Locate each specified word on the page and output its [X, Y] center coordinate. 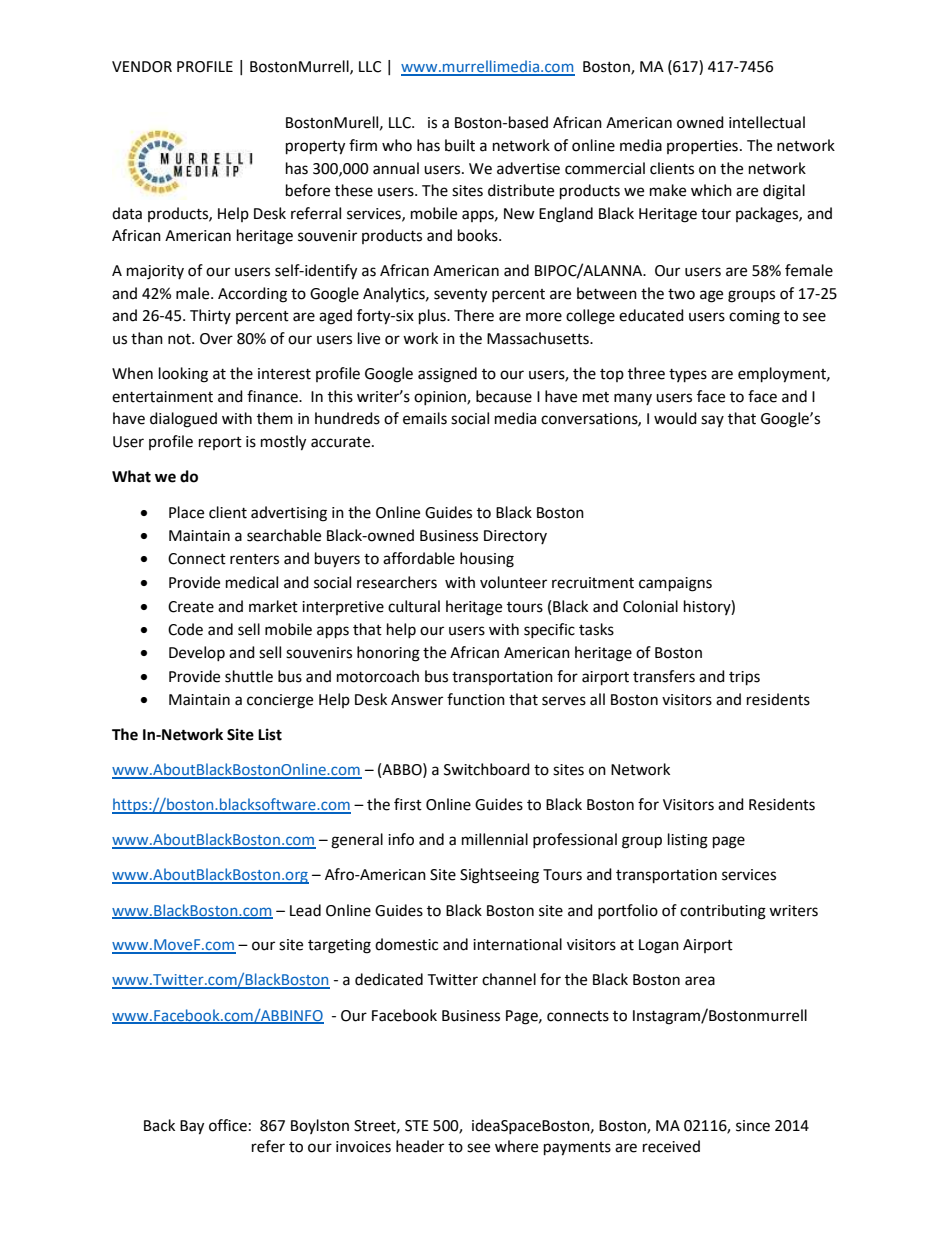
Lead [305, 910]
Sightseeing [499, 876]
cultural [414, 606]
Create [191, 607]
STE [417, 1126]
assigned [447, 375]
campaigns [675, 584]
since [753, 1126]
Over [216, 339]
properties [702, 147]
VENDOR [142, 67]
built [460, 145]
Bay [192, 1127]
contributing [723, 912]
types [688, 376]
